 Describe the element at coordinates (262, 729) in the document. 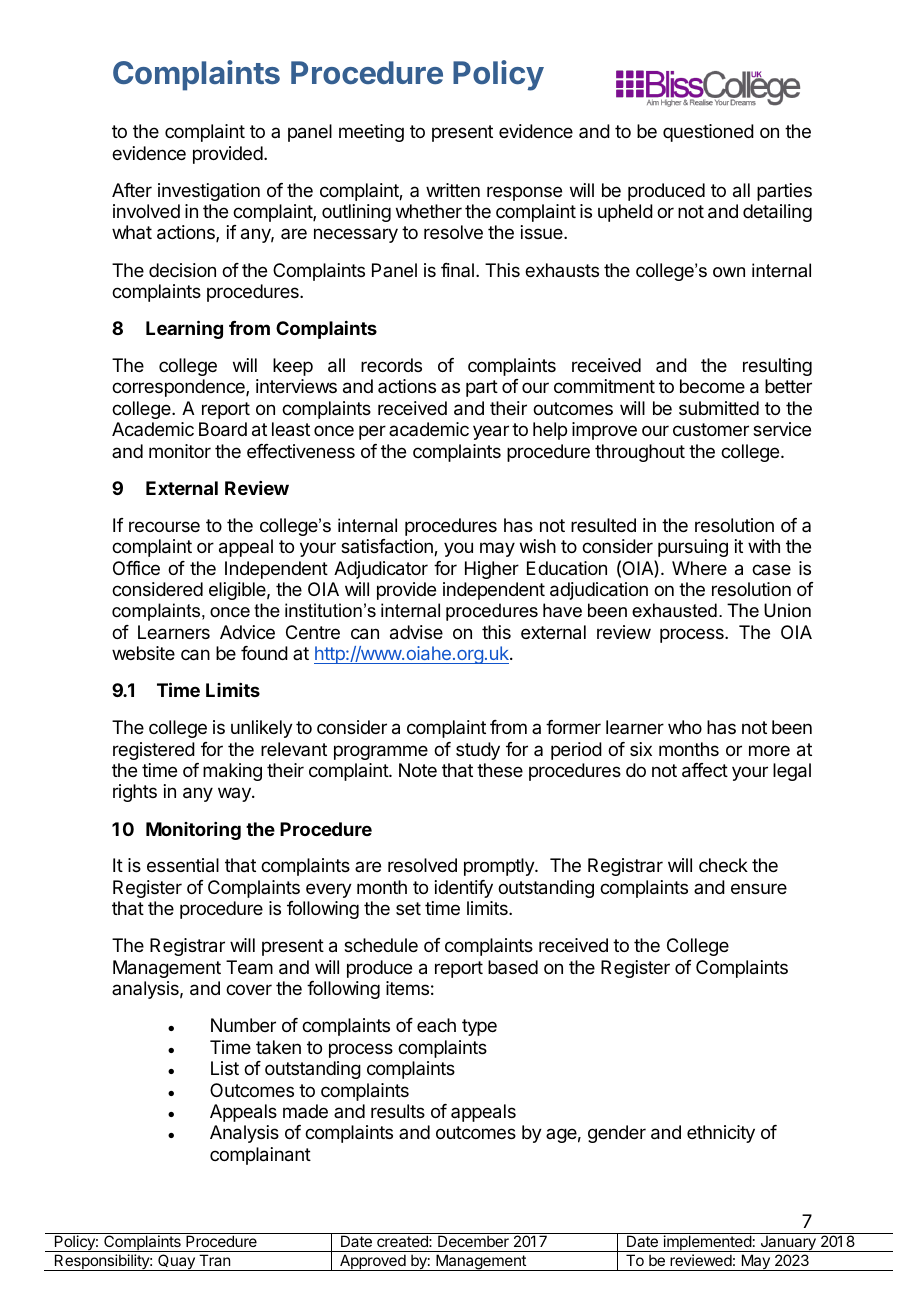

I see `unlikely` at that location.
